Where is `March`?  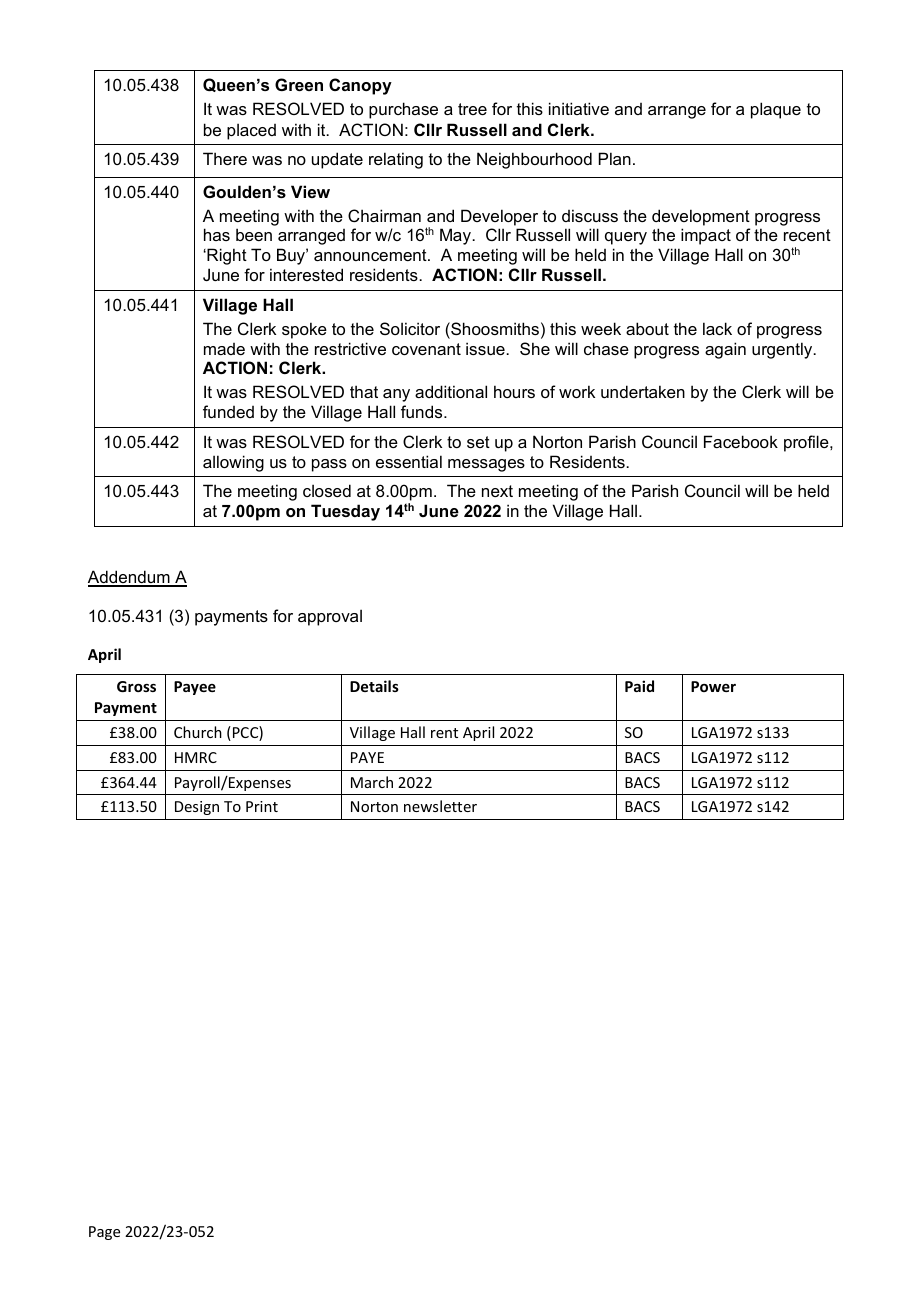 March is located at coordinates (372, 782).
